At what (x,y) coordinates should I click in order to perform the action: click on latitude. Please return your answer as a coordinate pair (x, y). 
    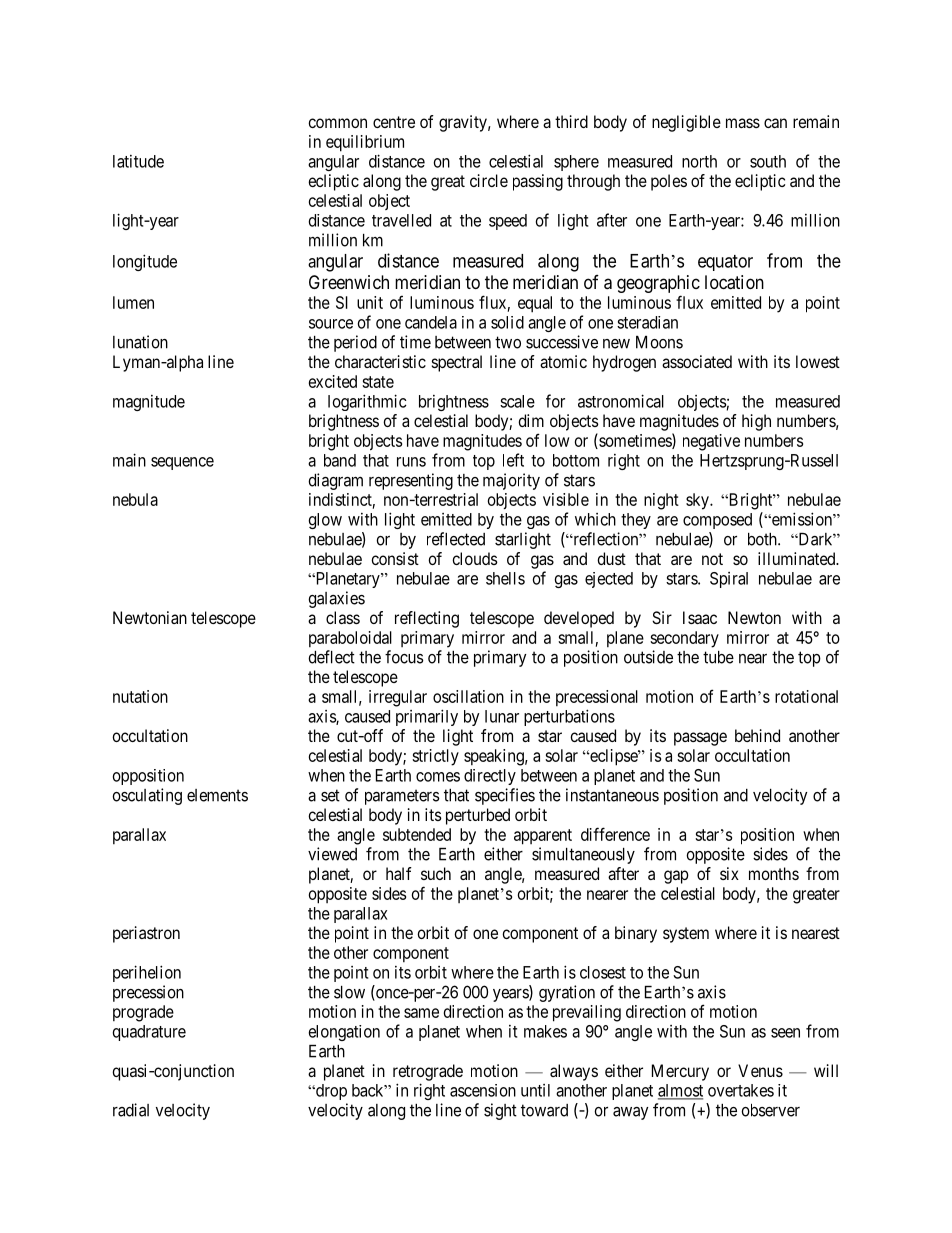
    Looking at the image, I should click on (138, 161).
